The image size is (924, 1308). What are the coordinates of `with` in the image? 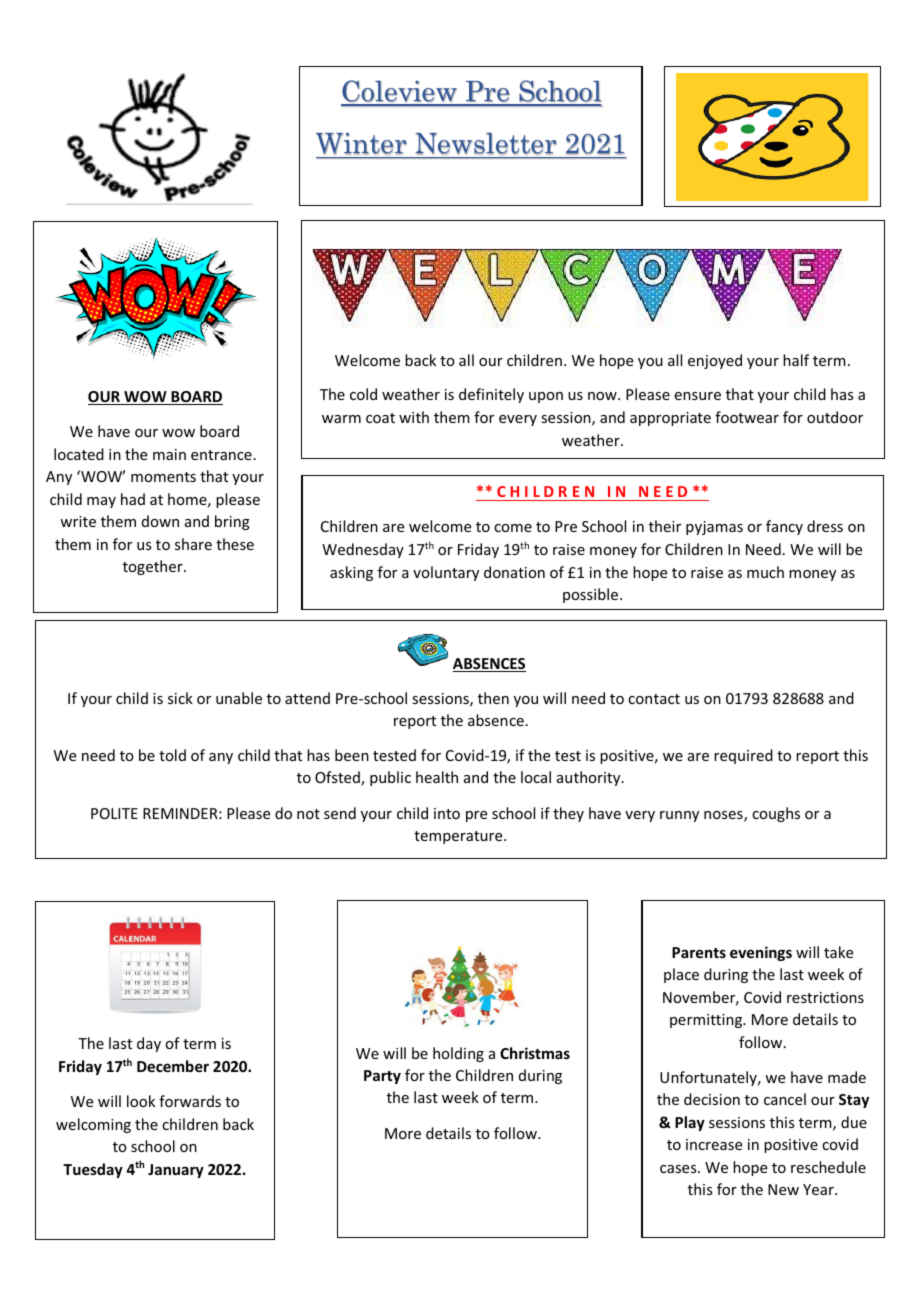 It's located at (414, 417).
